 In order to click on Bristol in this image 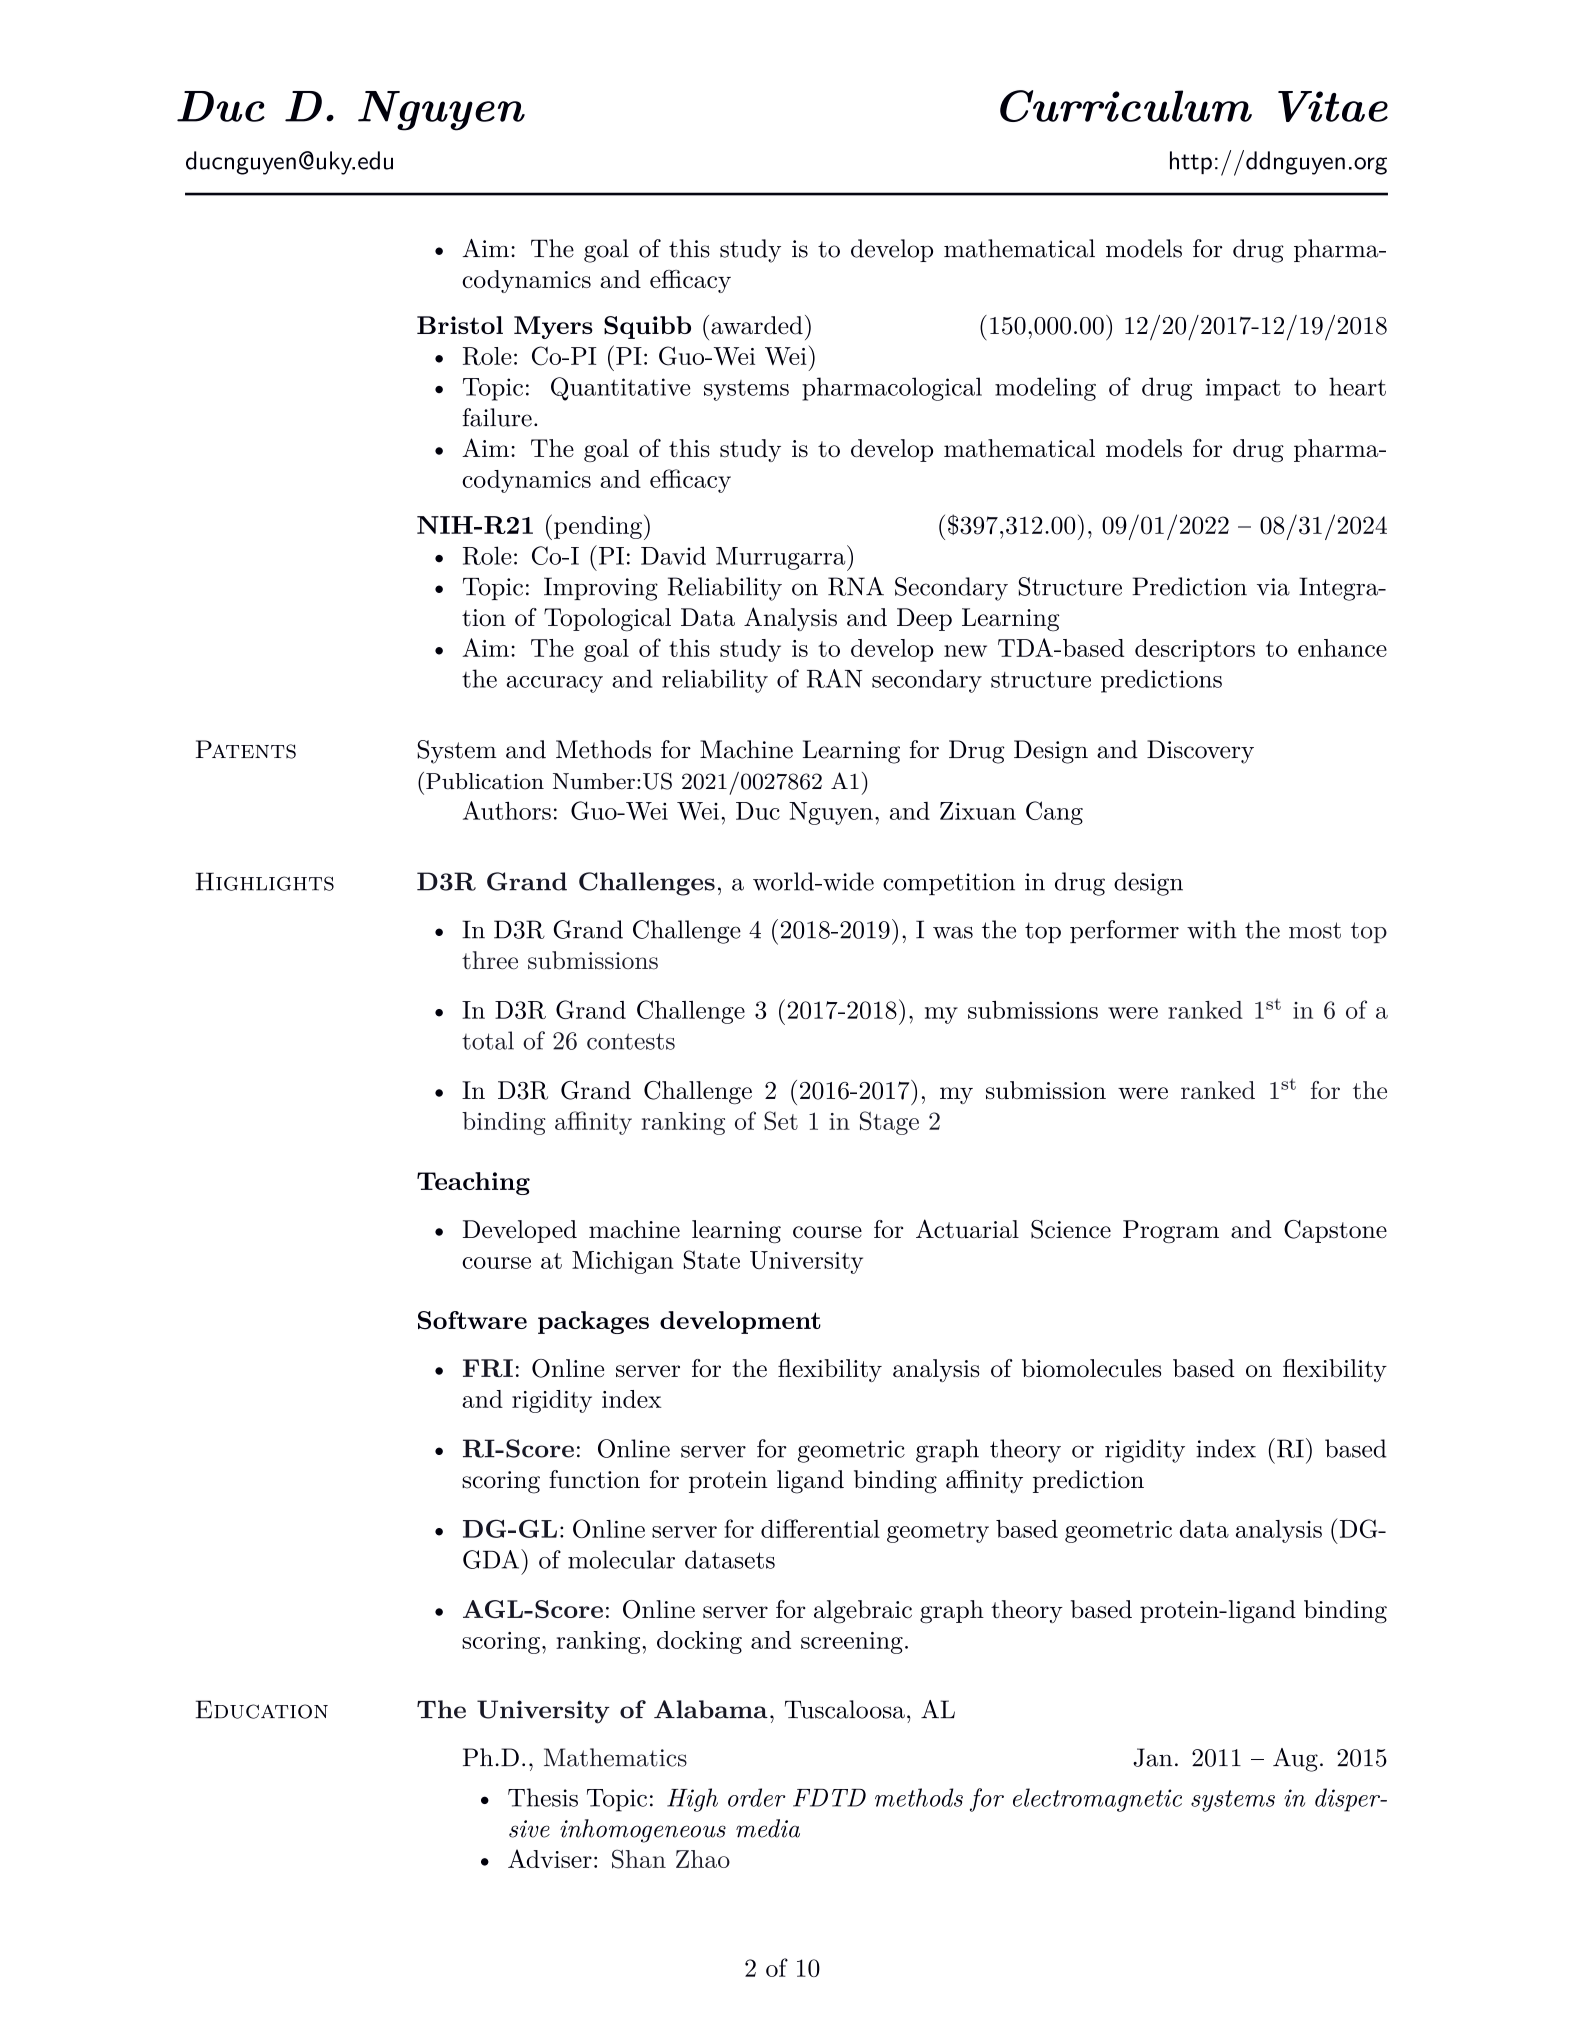, I will do `click(460, 325)`.
